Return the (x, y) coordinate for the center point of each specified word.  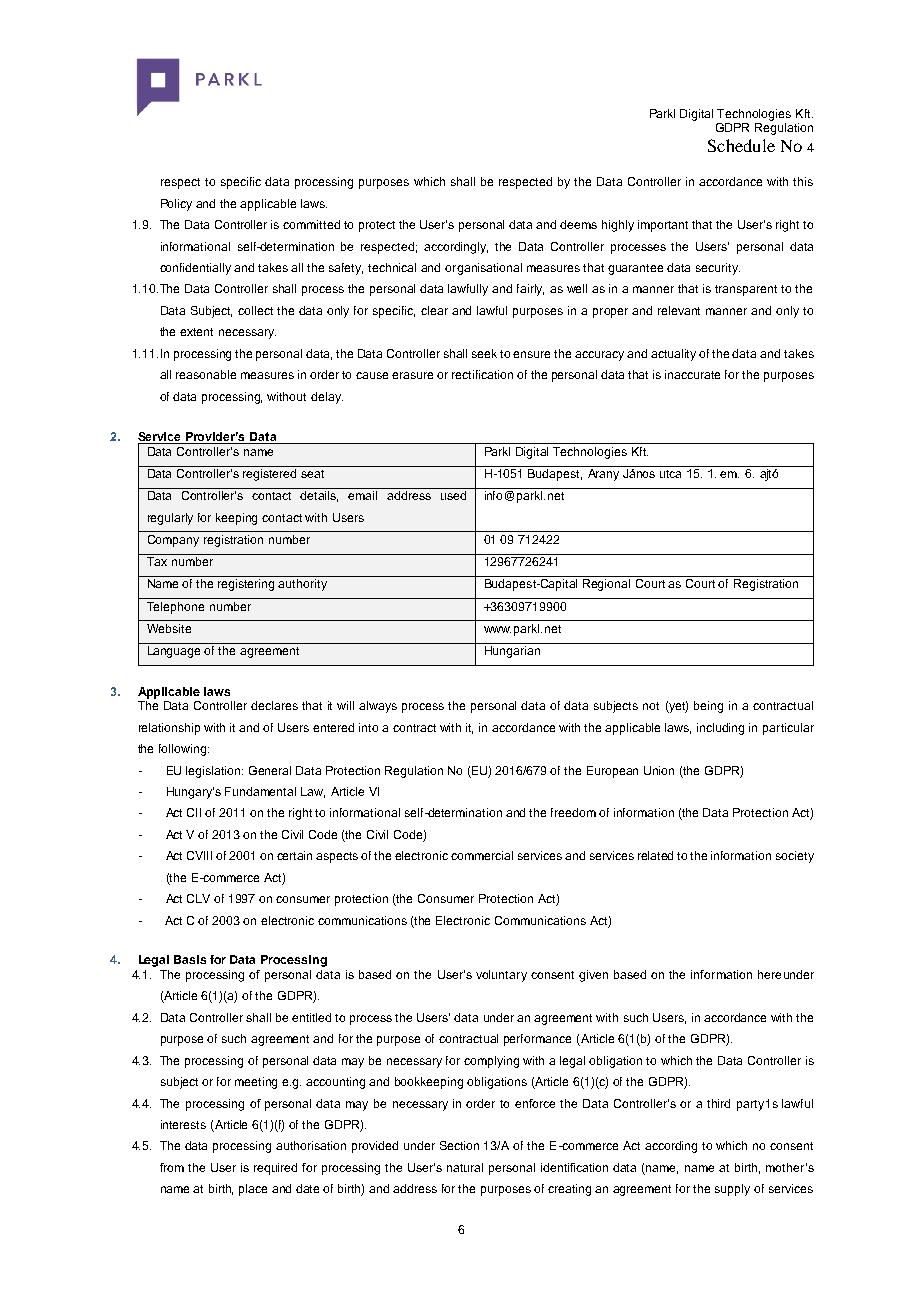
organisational (483, 269)
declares (274, 705)
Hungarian (512, 652)
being (708, 707)
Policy (176, 205)
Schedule (741, 145)
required (275, 1169)
